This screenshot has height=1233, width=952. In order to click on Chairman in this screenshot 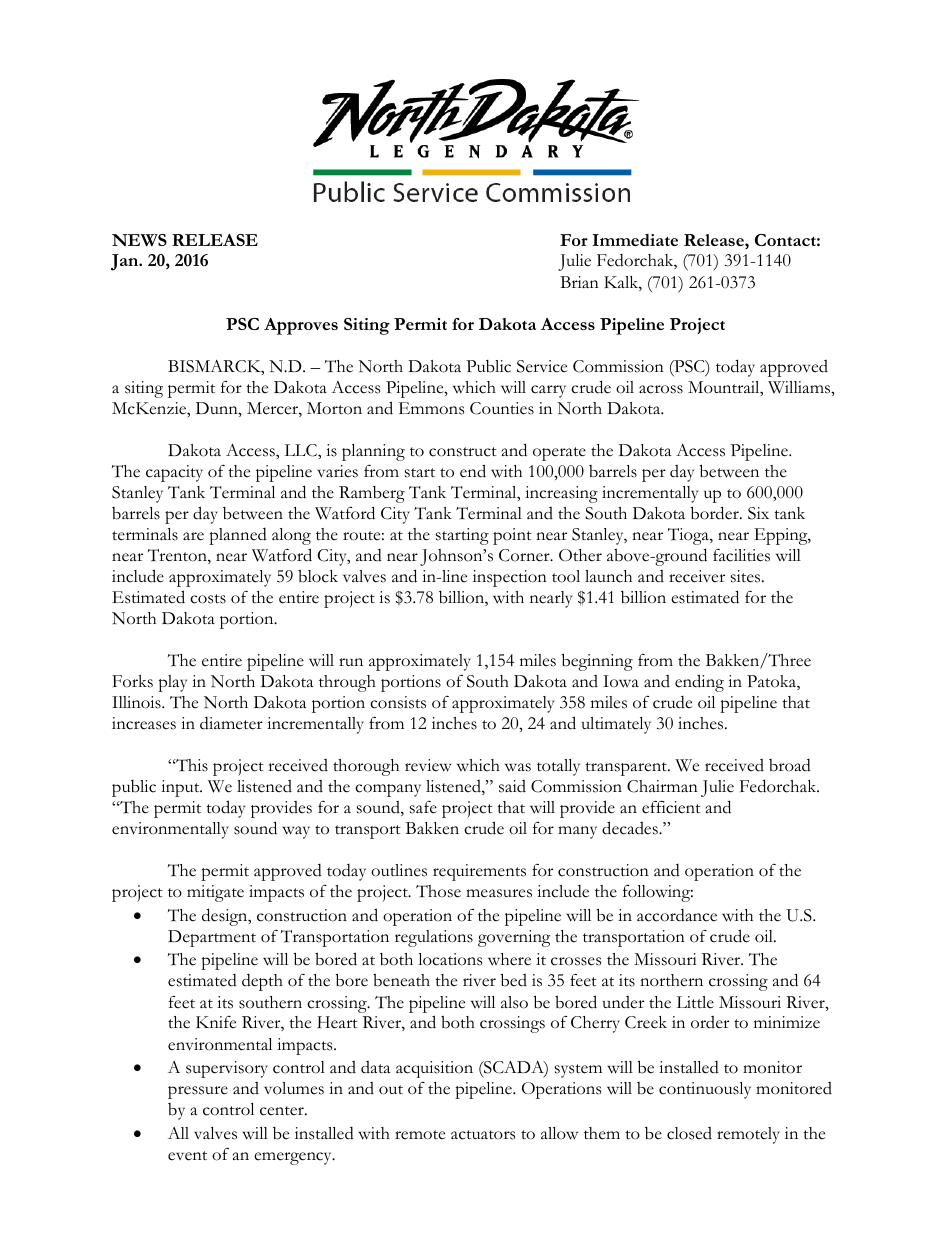, I will do `click(662, 786)`.
